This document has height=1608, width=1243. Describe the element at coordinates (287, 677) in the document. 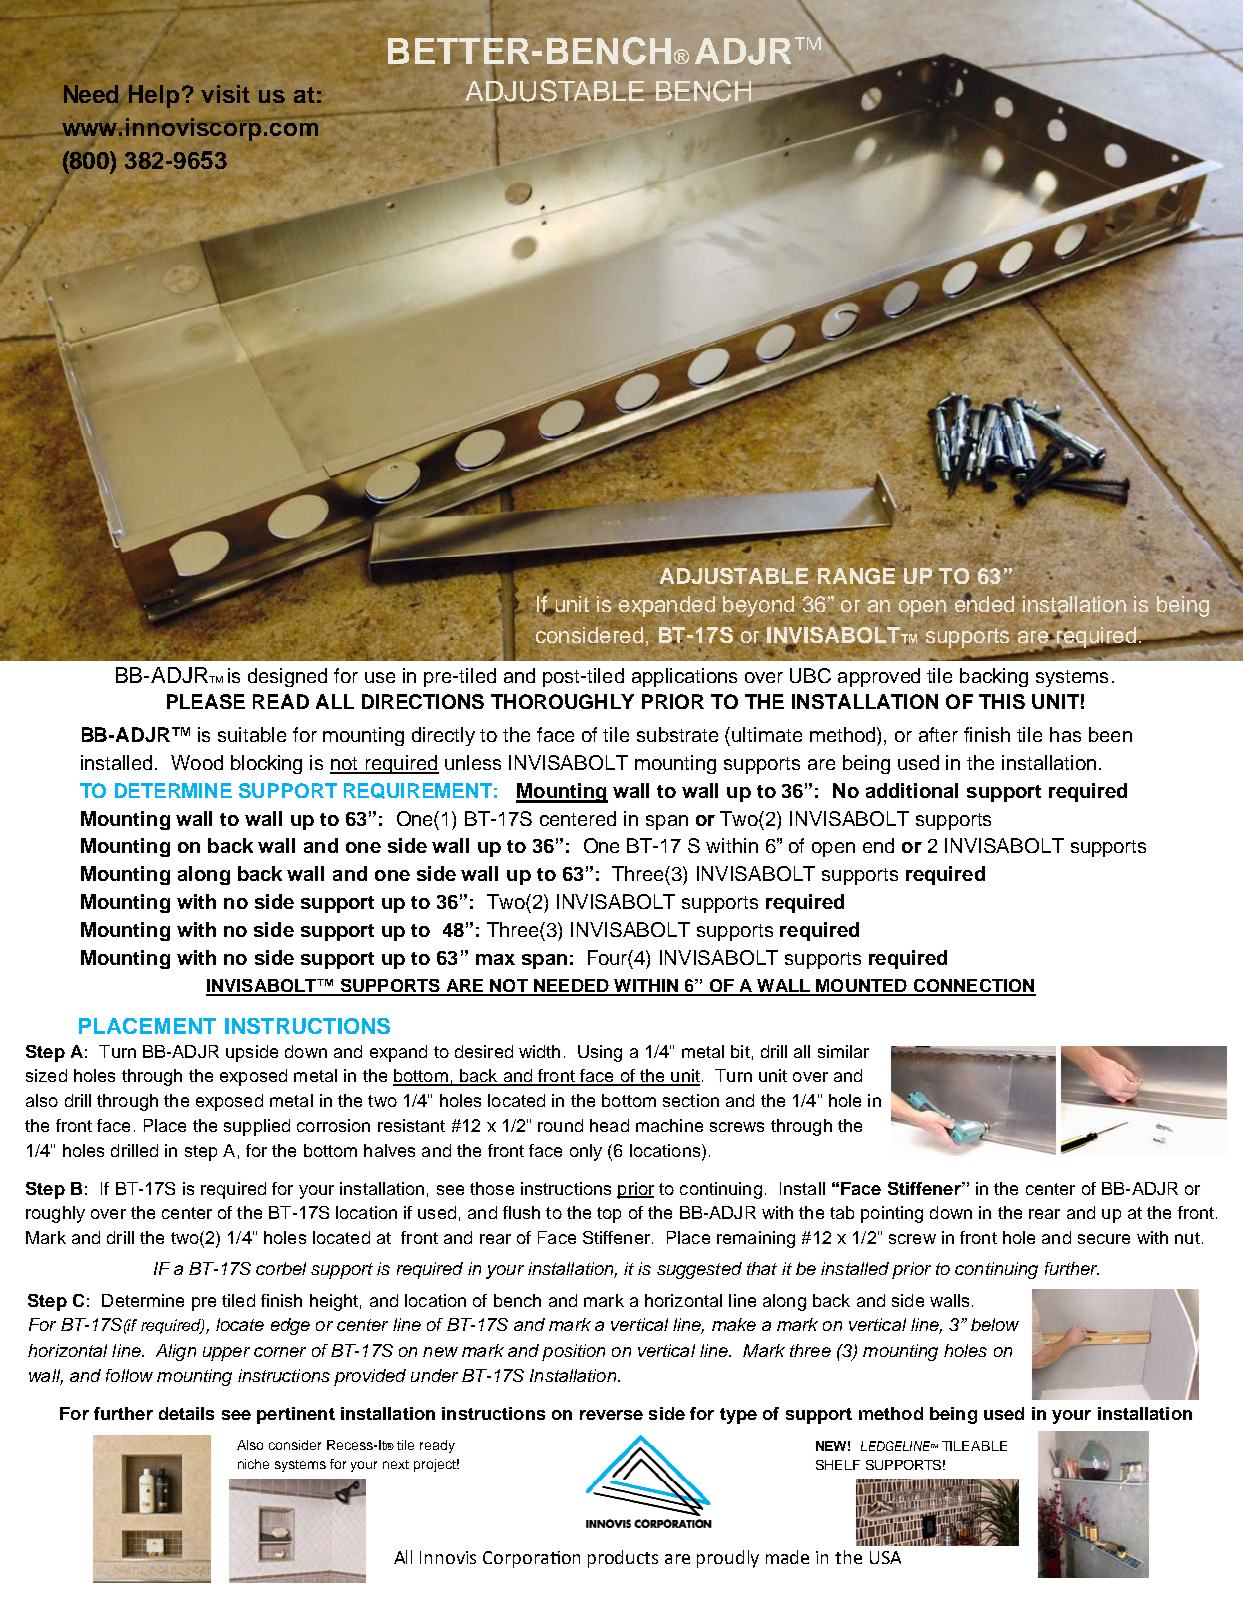

I see `designed` at that location.
